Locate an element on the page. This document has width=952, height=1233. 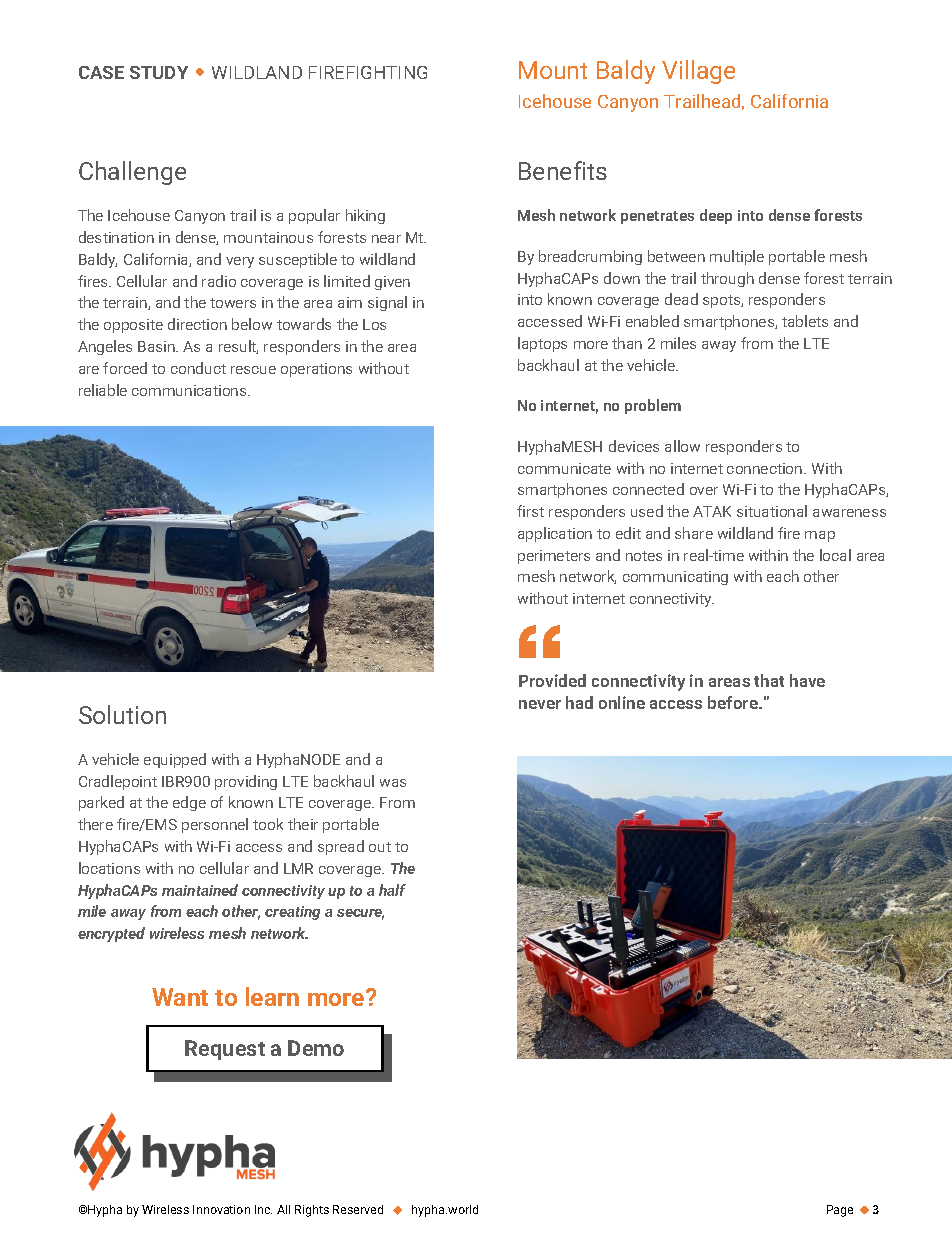
was is located at coordinates (393, 783).
